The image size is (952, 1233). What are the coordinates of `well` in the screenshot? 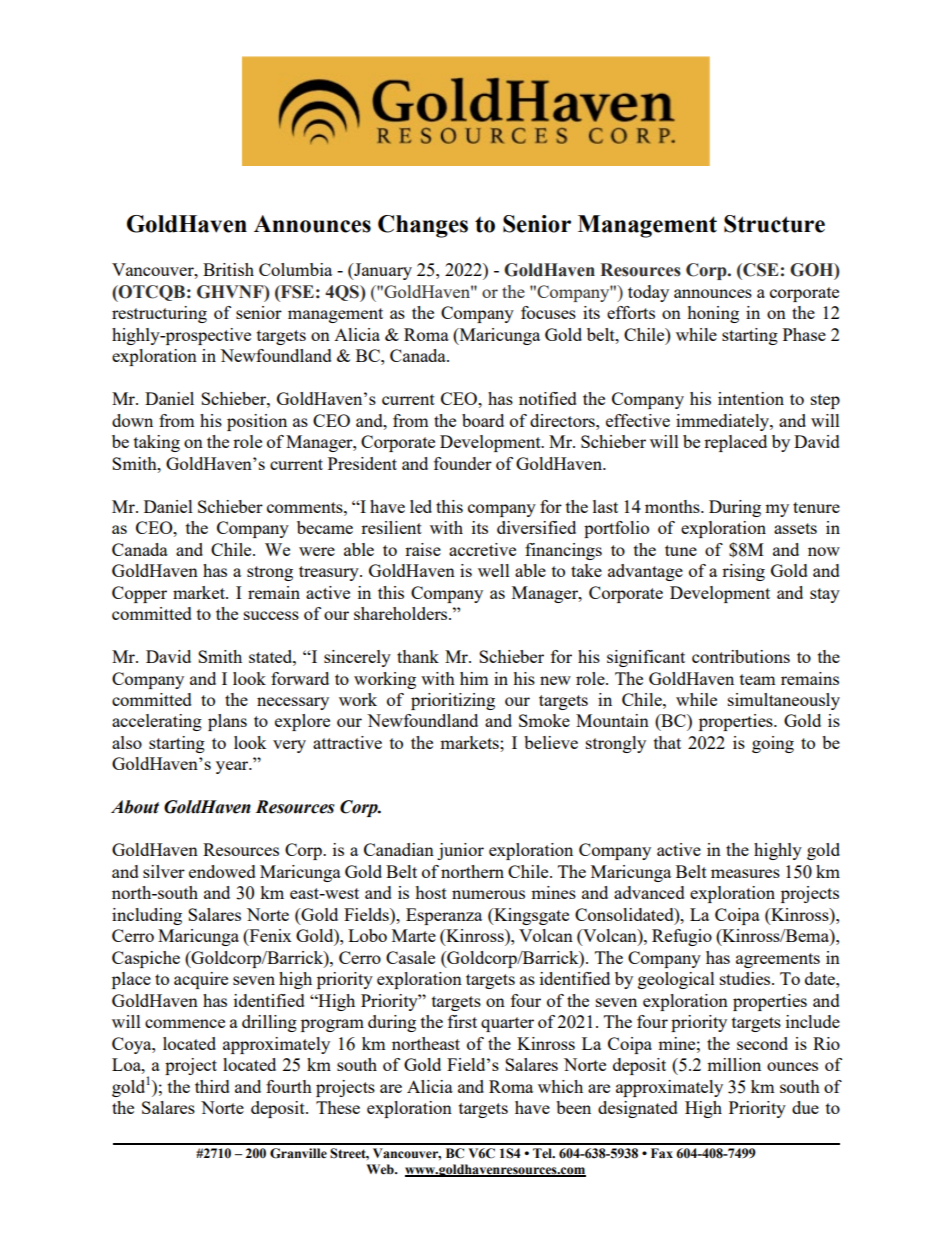 It's located at (494, 570).
